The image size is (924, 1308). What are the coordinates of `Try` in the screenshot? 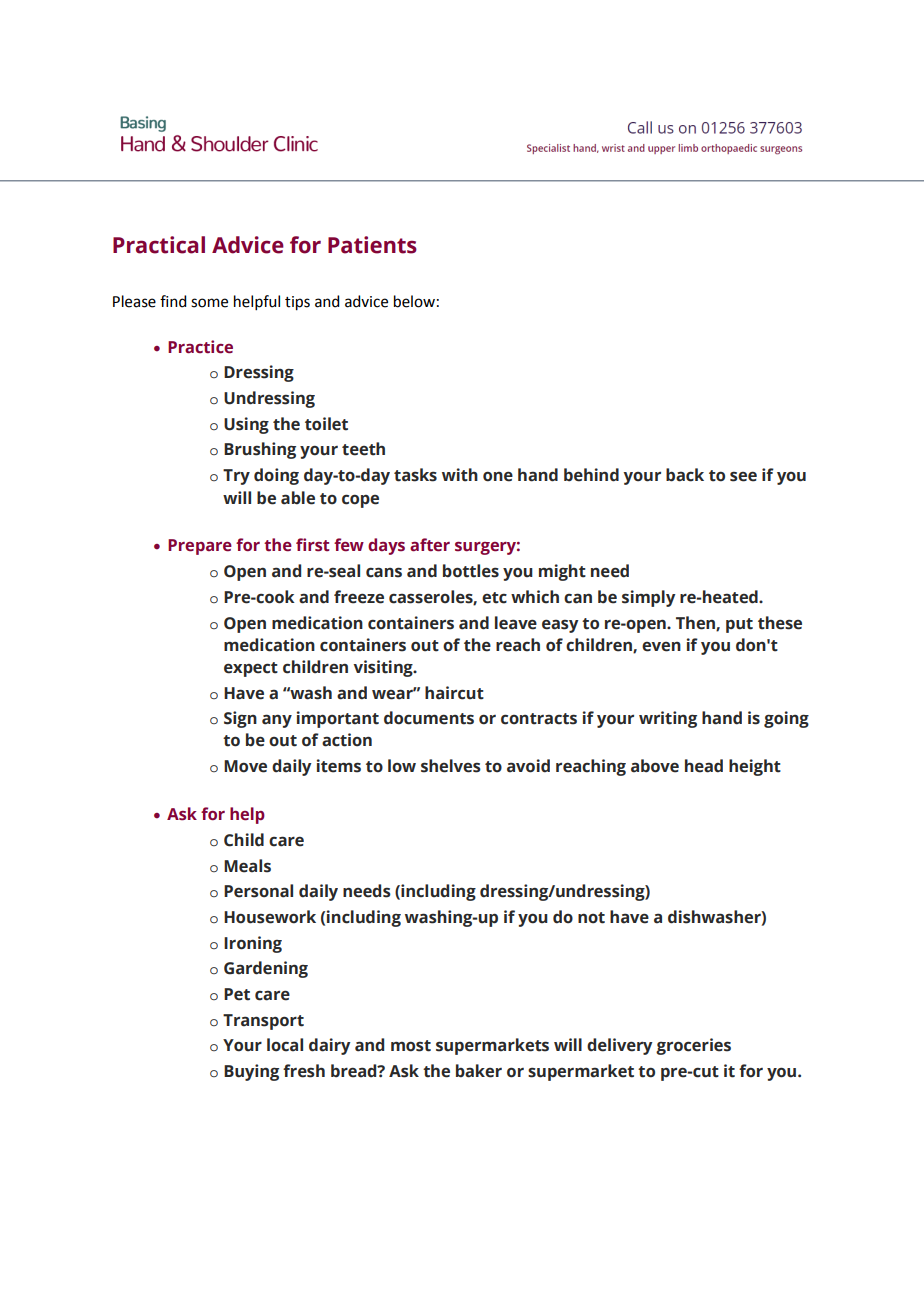 It's located at (236, 477).
